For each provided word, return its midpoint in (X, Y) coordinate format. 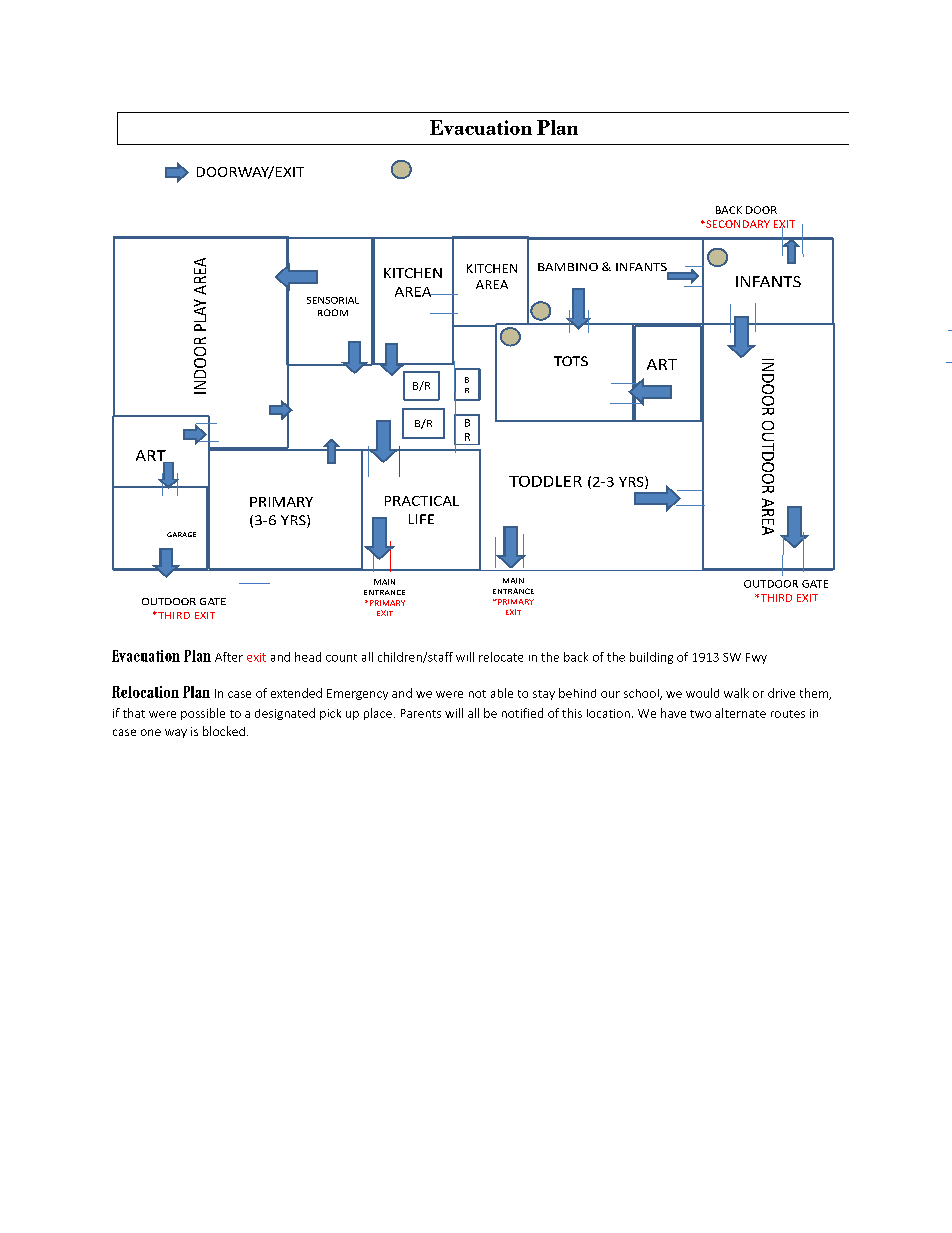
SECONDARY (737, 224)
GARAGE (181, 534)
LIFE (421, 519)
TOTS (571, 361)
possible (203, 714)
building (651, 658)
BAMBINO (568, 267)
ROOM (333, 312)
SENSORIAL (333, 300)
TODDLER (545, 481)
